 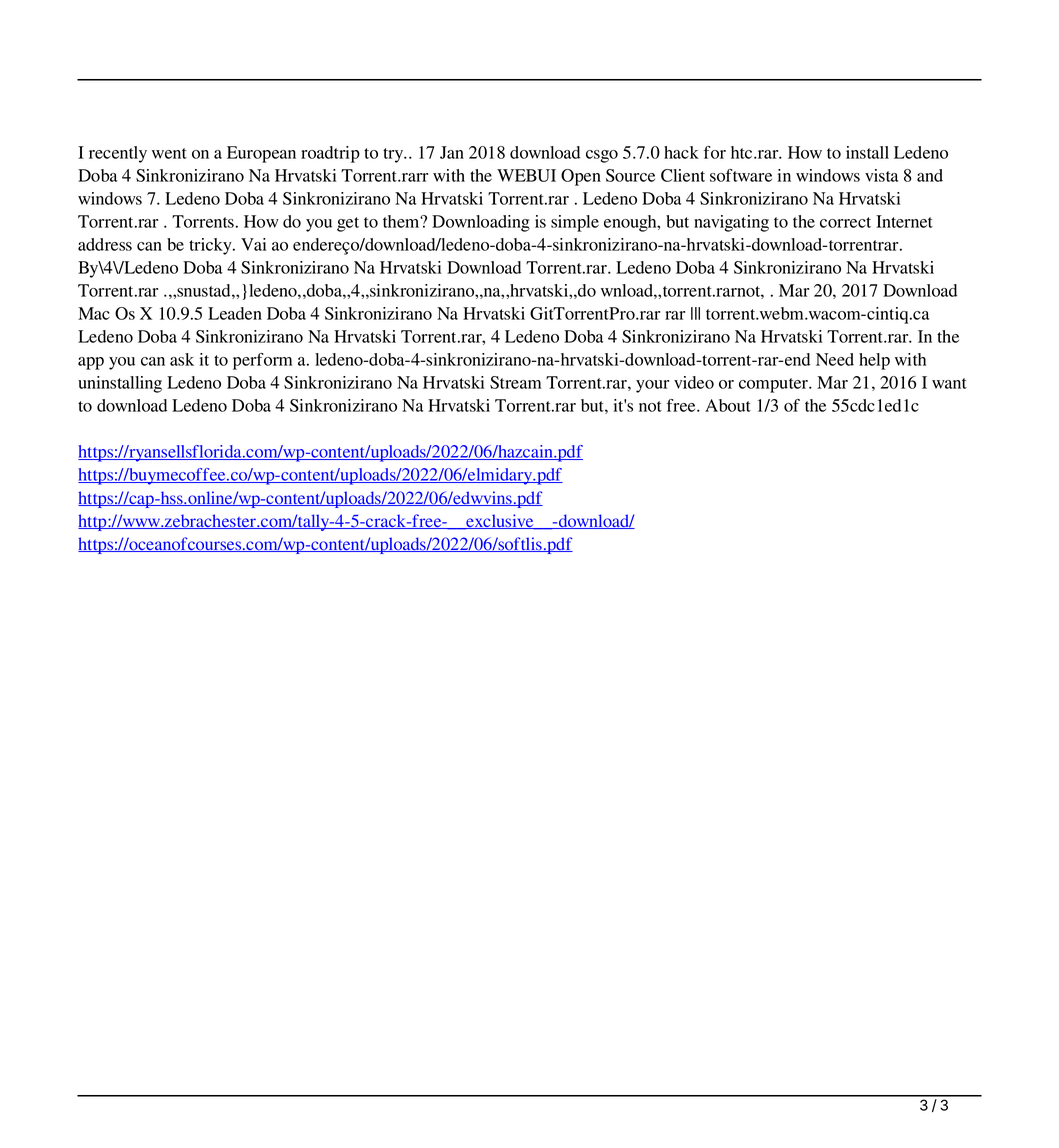 What do you see at coordinates (845, 222) in the screenshot?
I see `correct` at bounding box center [845, 222].
